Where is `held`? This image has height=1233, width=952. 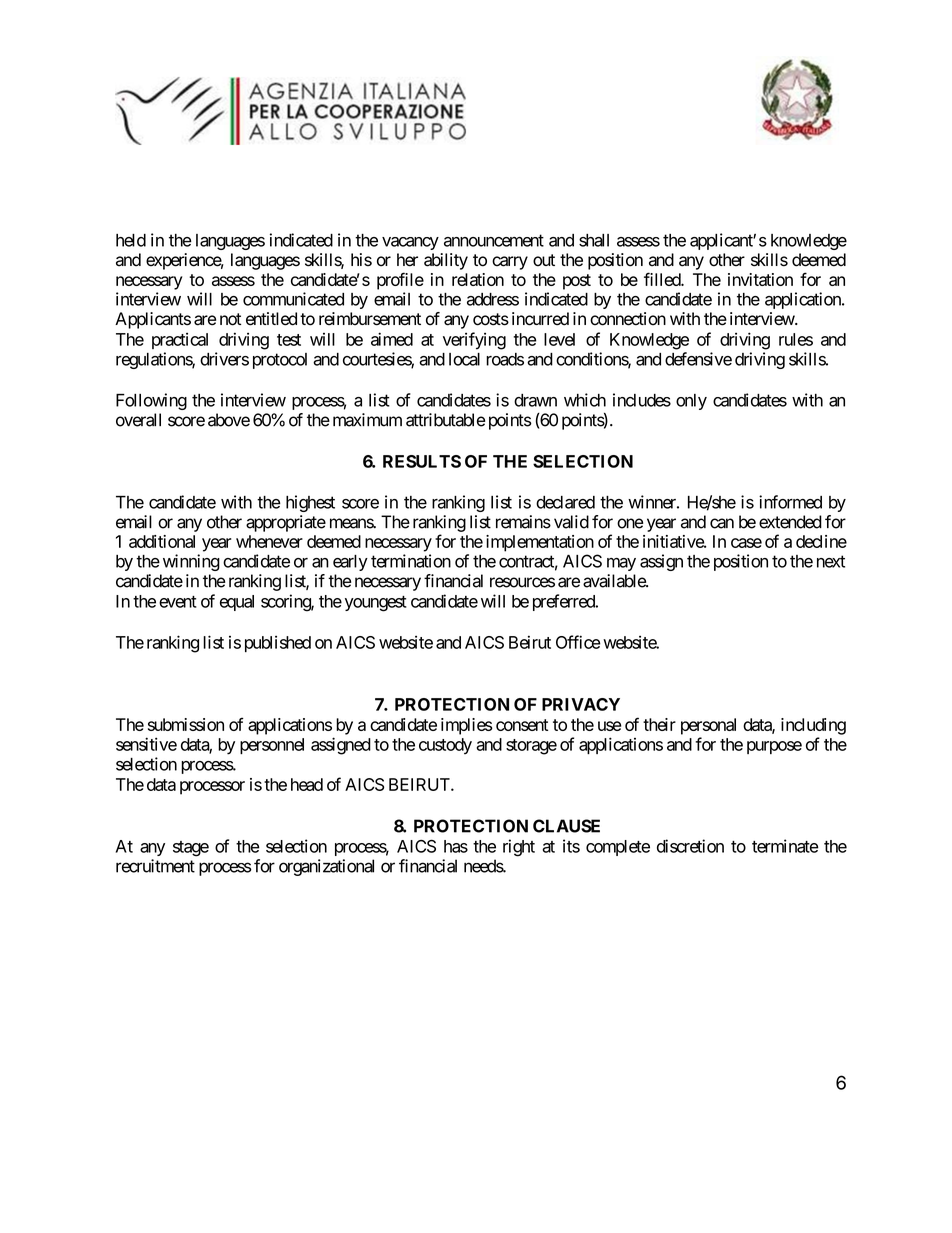 held is located at coordinates (131, 240).
